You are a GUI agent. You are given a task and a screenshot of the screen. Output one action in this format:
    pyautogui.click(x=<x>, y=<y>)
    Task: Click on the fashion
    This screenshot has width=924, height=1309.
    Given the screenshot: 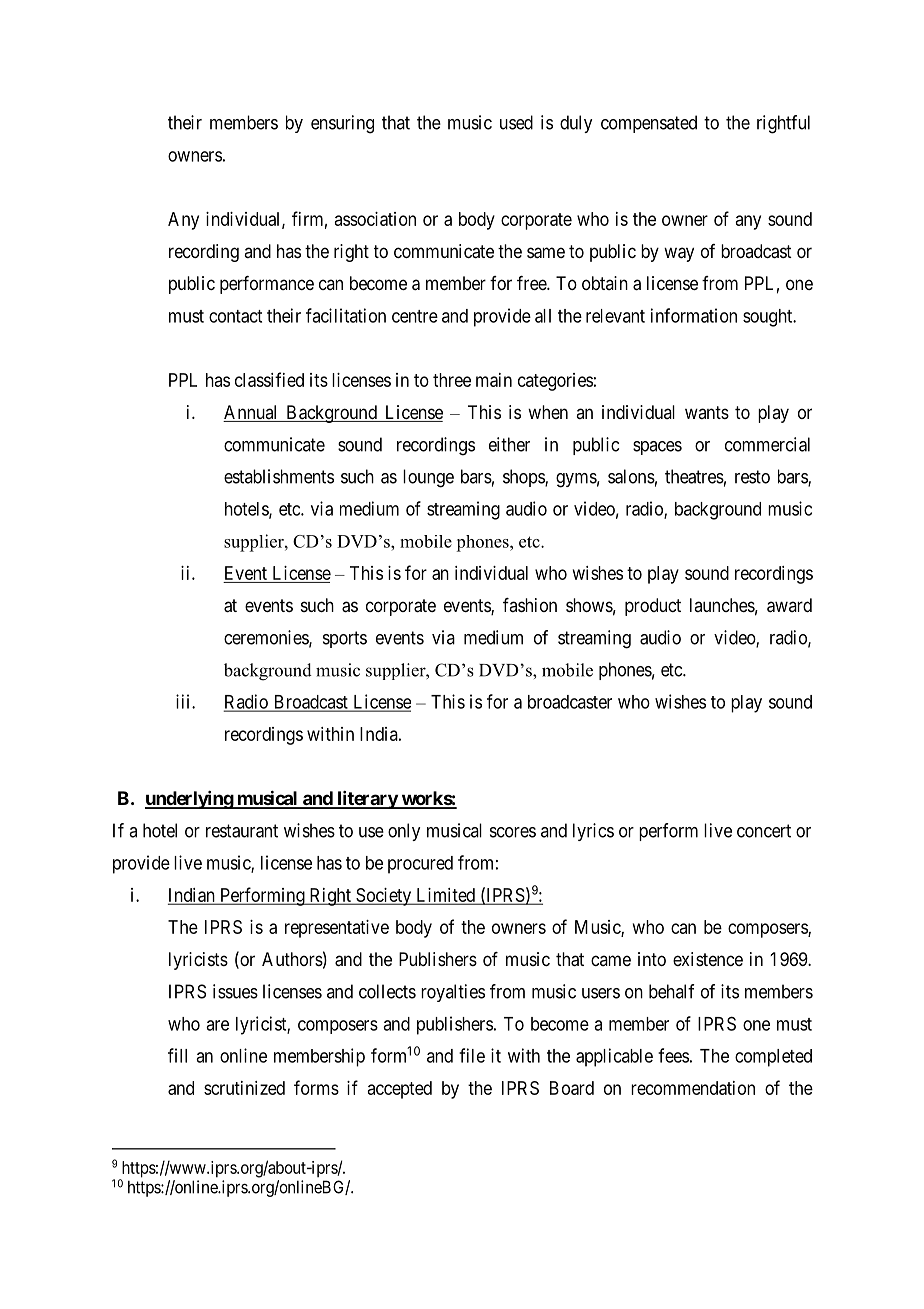 What is the action you would take?
    pyautogui.click(x=530, y=605)
